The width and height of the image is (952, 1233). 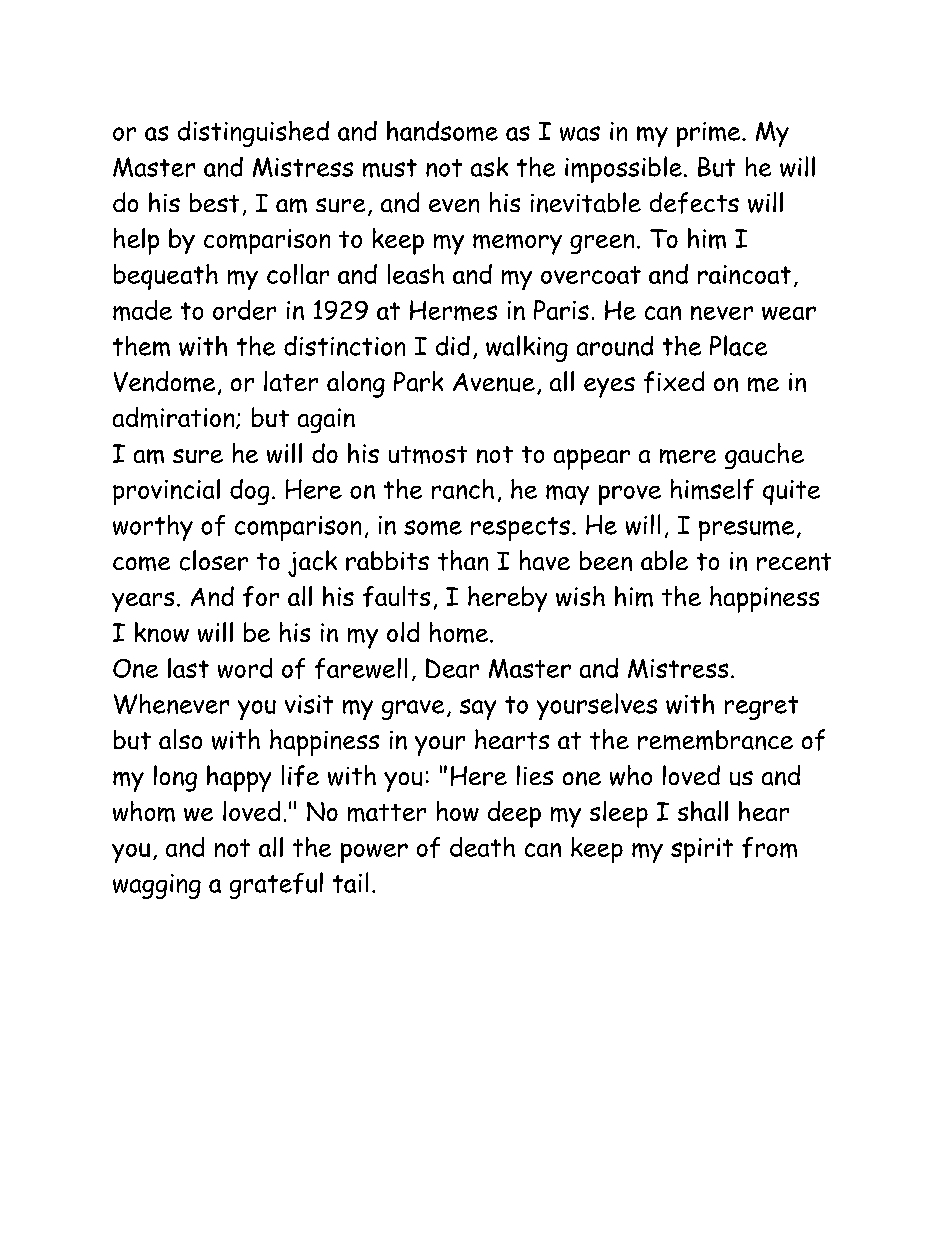 I want to click on Dear, so click(x=452, y=668).
